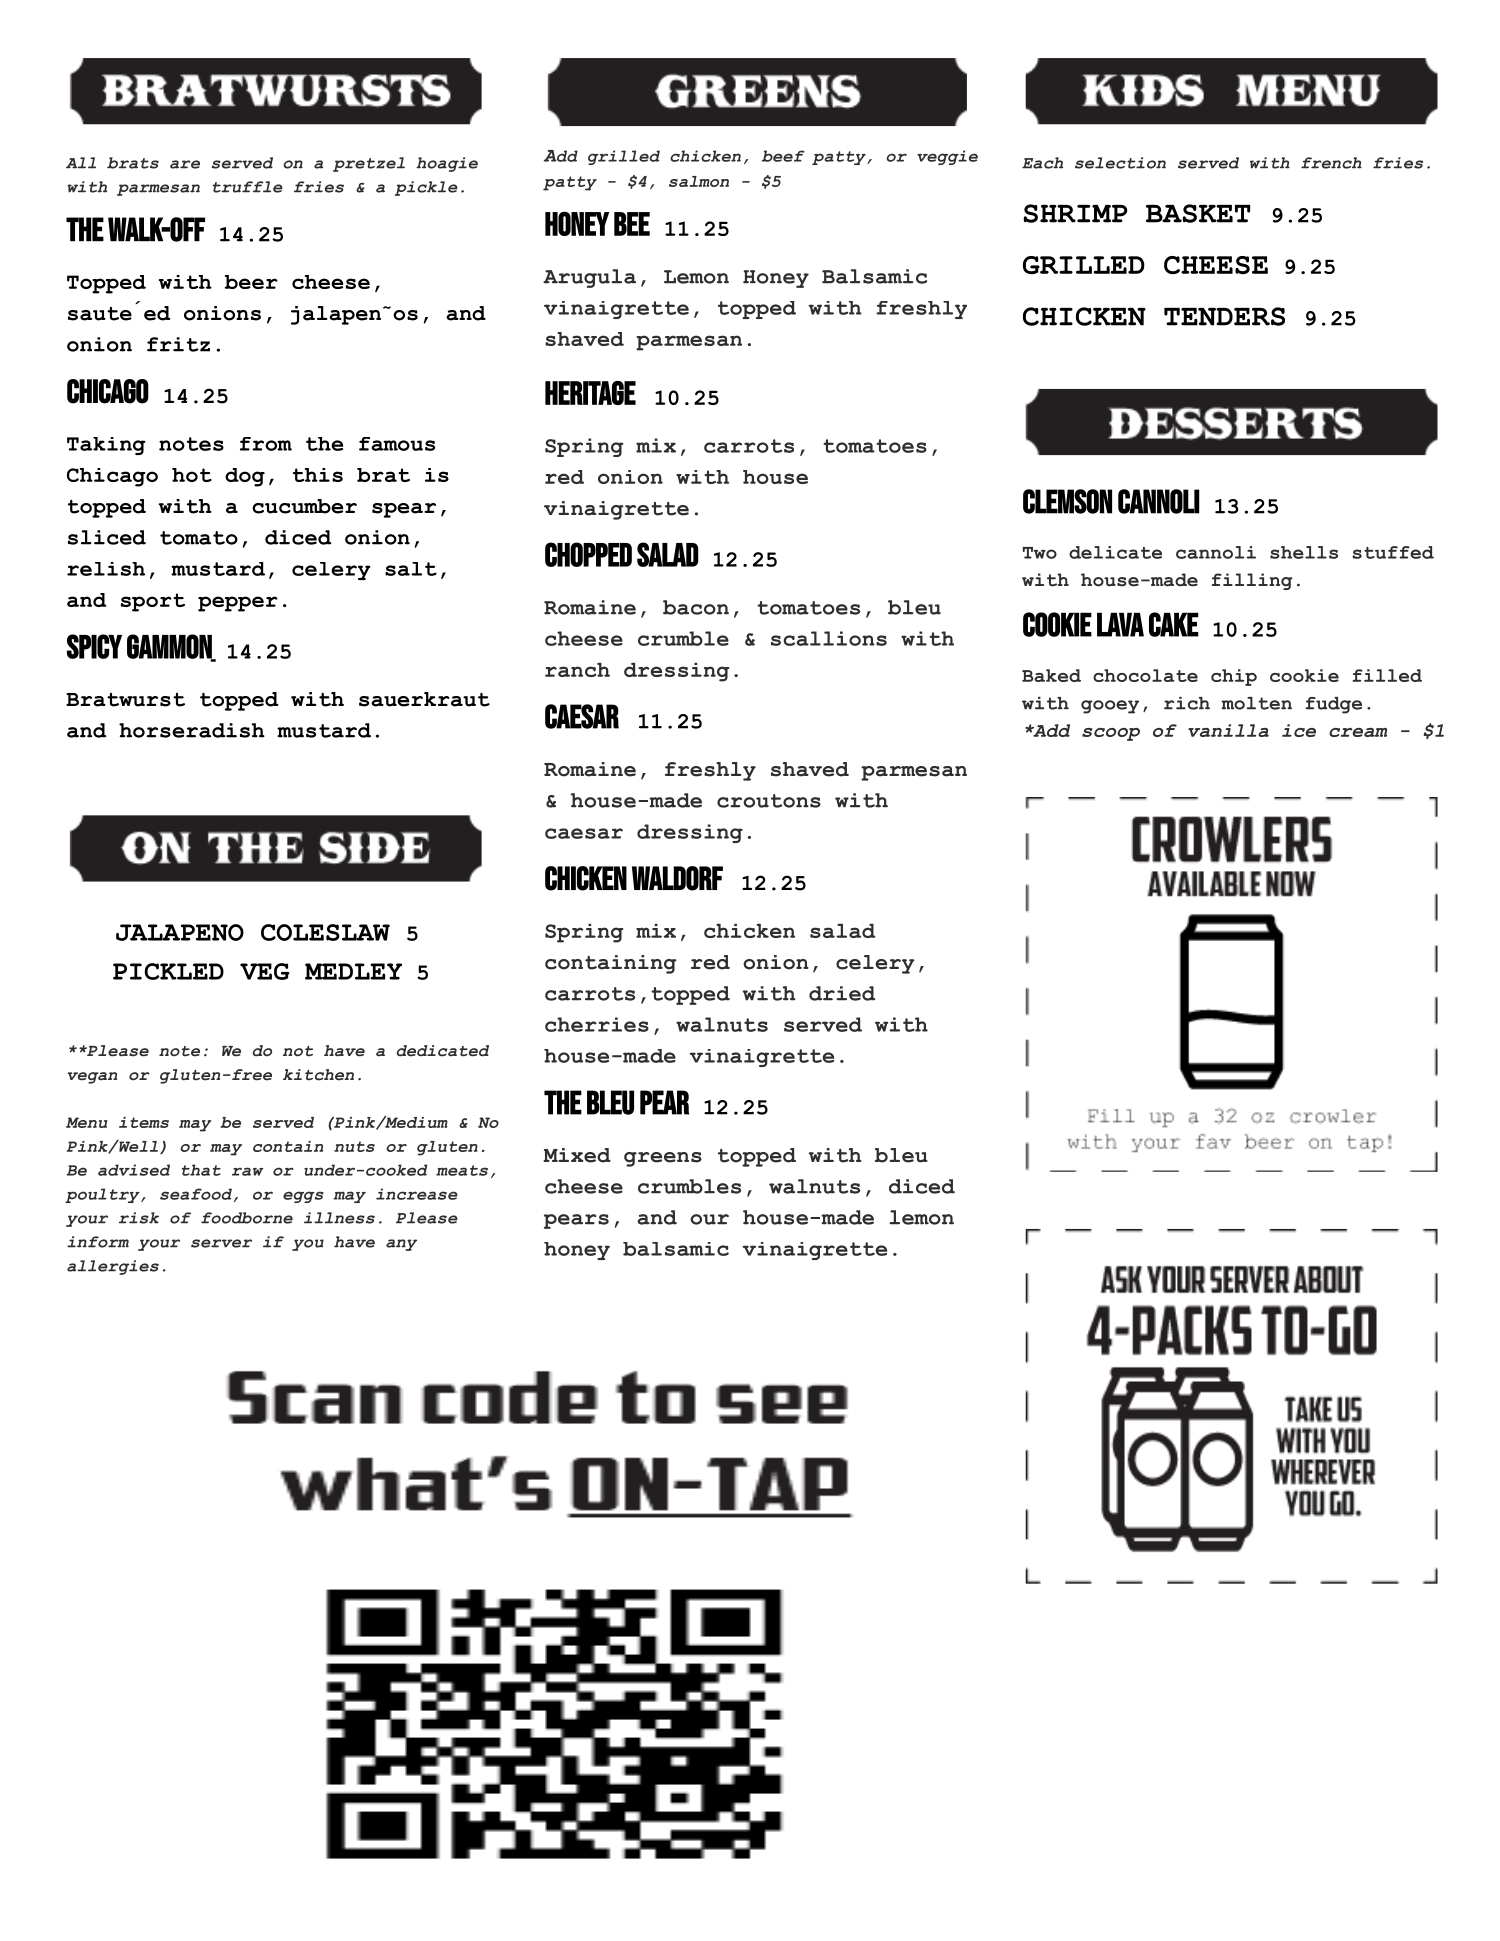 This image has height=1941, width=1500. Describe the element at coordinates (577, 670) in the image. I see `ranch` at that location.
